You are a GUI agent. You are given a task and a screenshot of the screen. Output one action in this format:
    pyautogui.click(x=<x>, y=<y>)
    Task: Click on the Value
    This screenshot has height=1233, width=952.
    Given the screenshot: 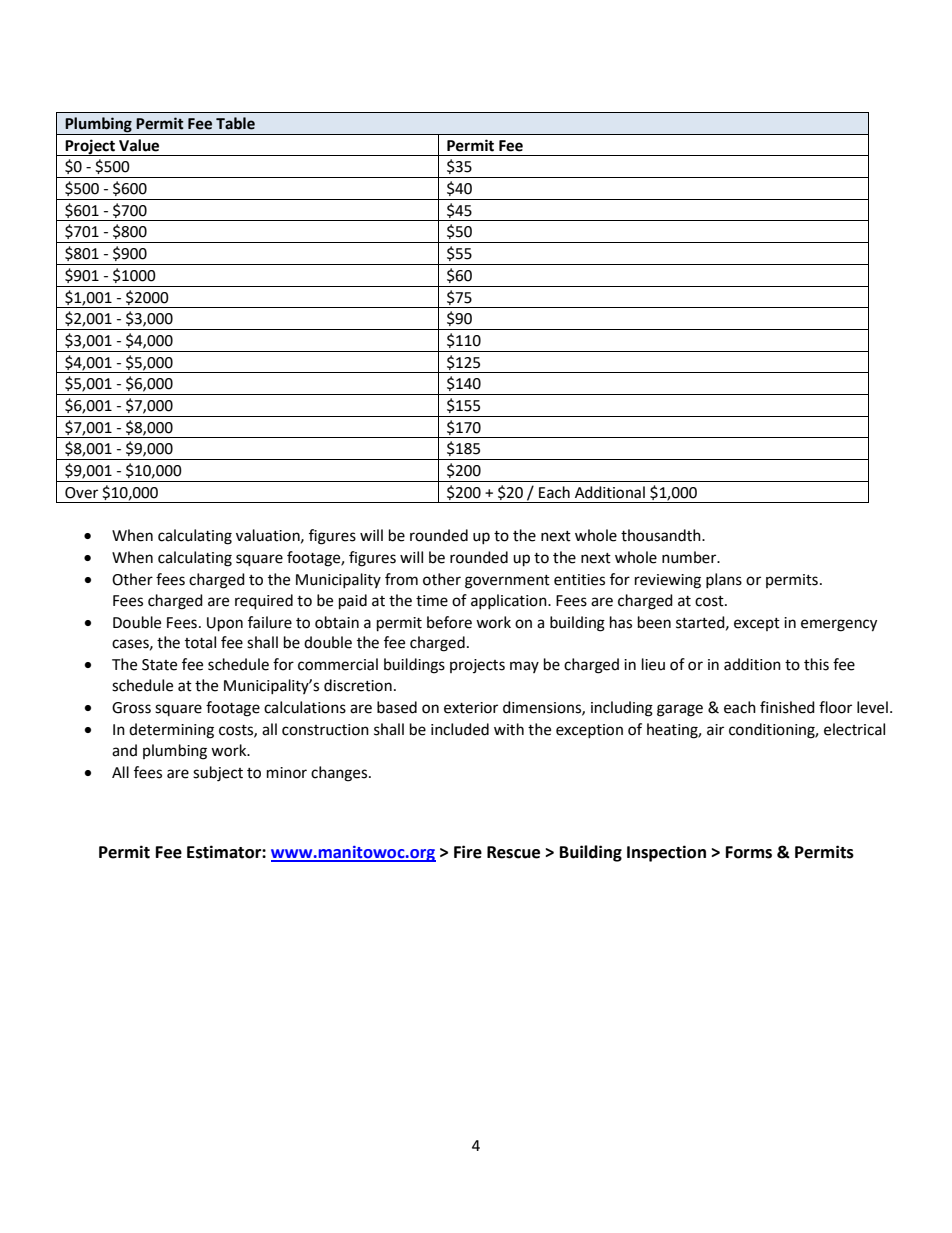 What is the action you would take?
    pyautogui.click(x=139, y=145)
